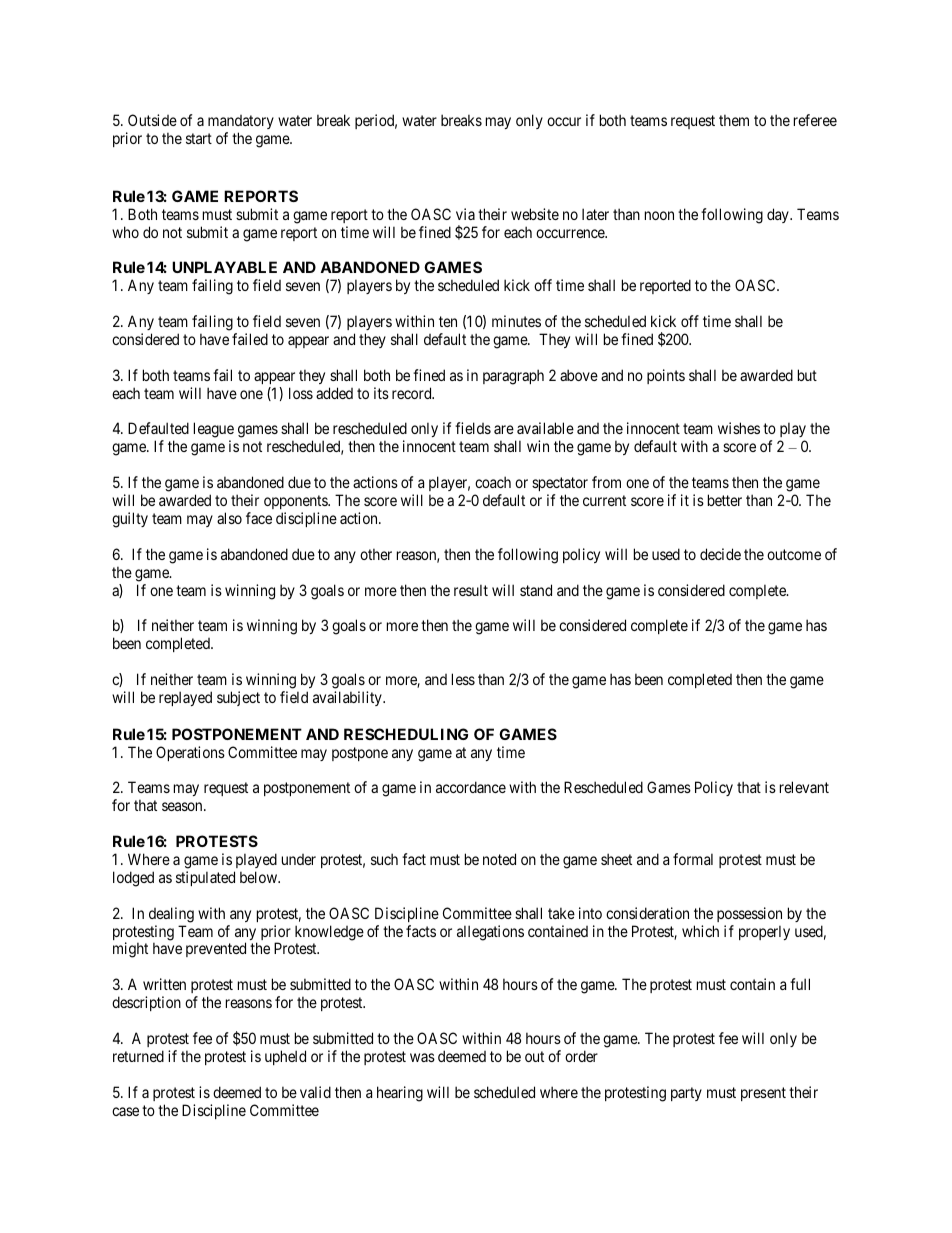 The height and width of the image is (1233, 952). I want to click on was, so click(422, 1057).
